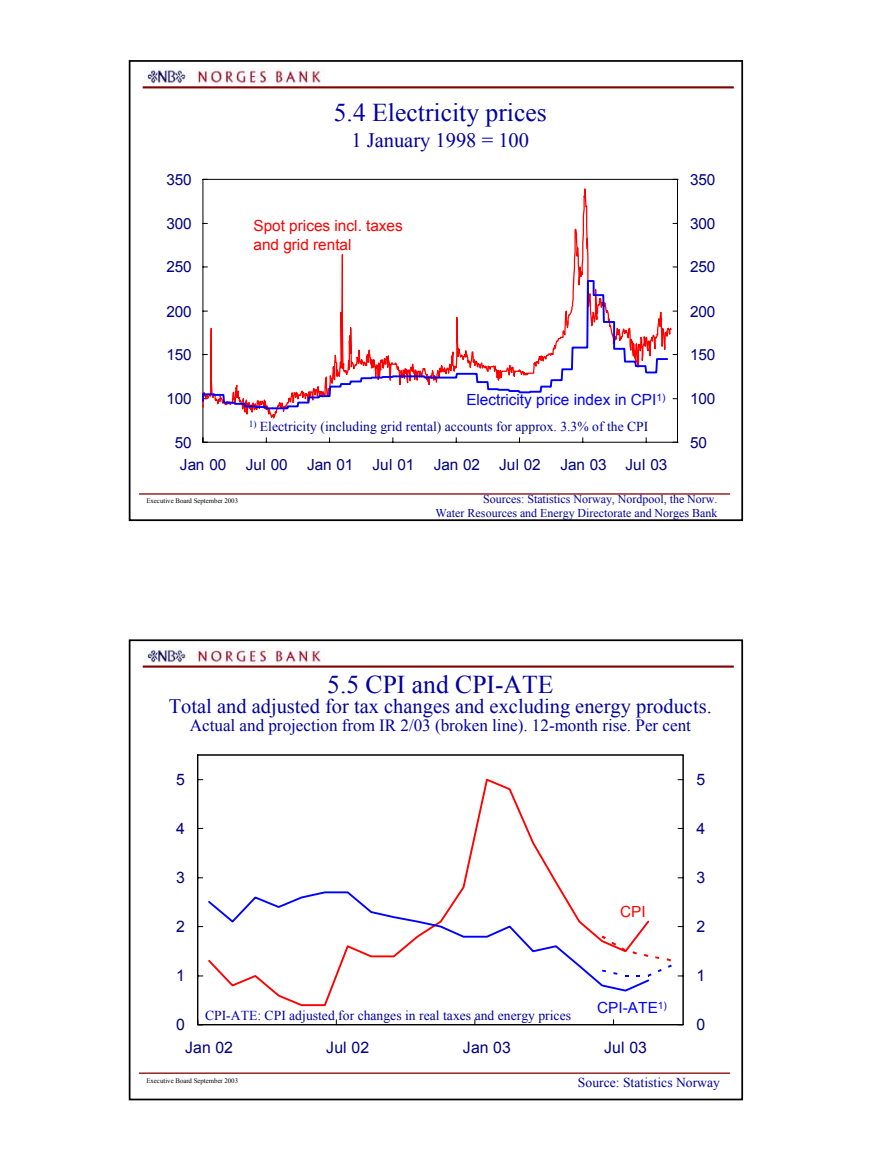 Image resolution: width=872 pixels, height=1161 pixels. Describe the element at coordinates (592, 399) in the image. I see `index` at that location.
